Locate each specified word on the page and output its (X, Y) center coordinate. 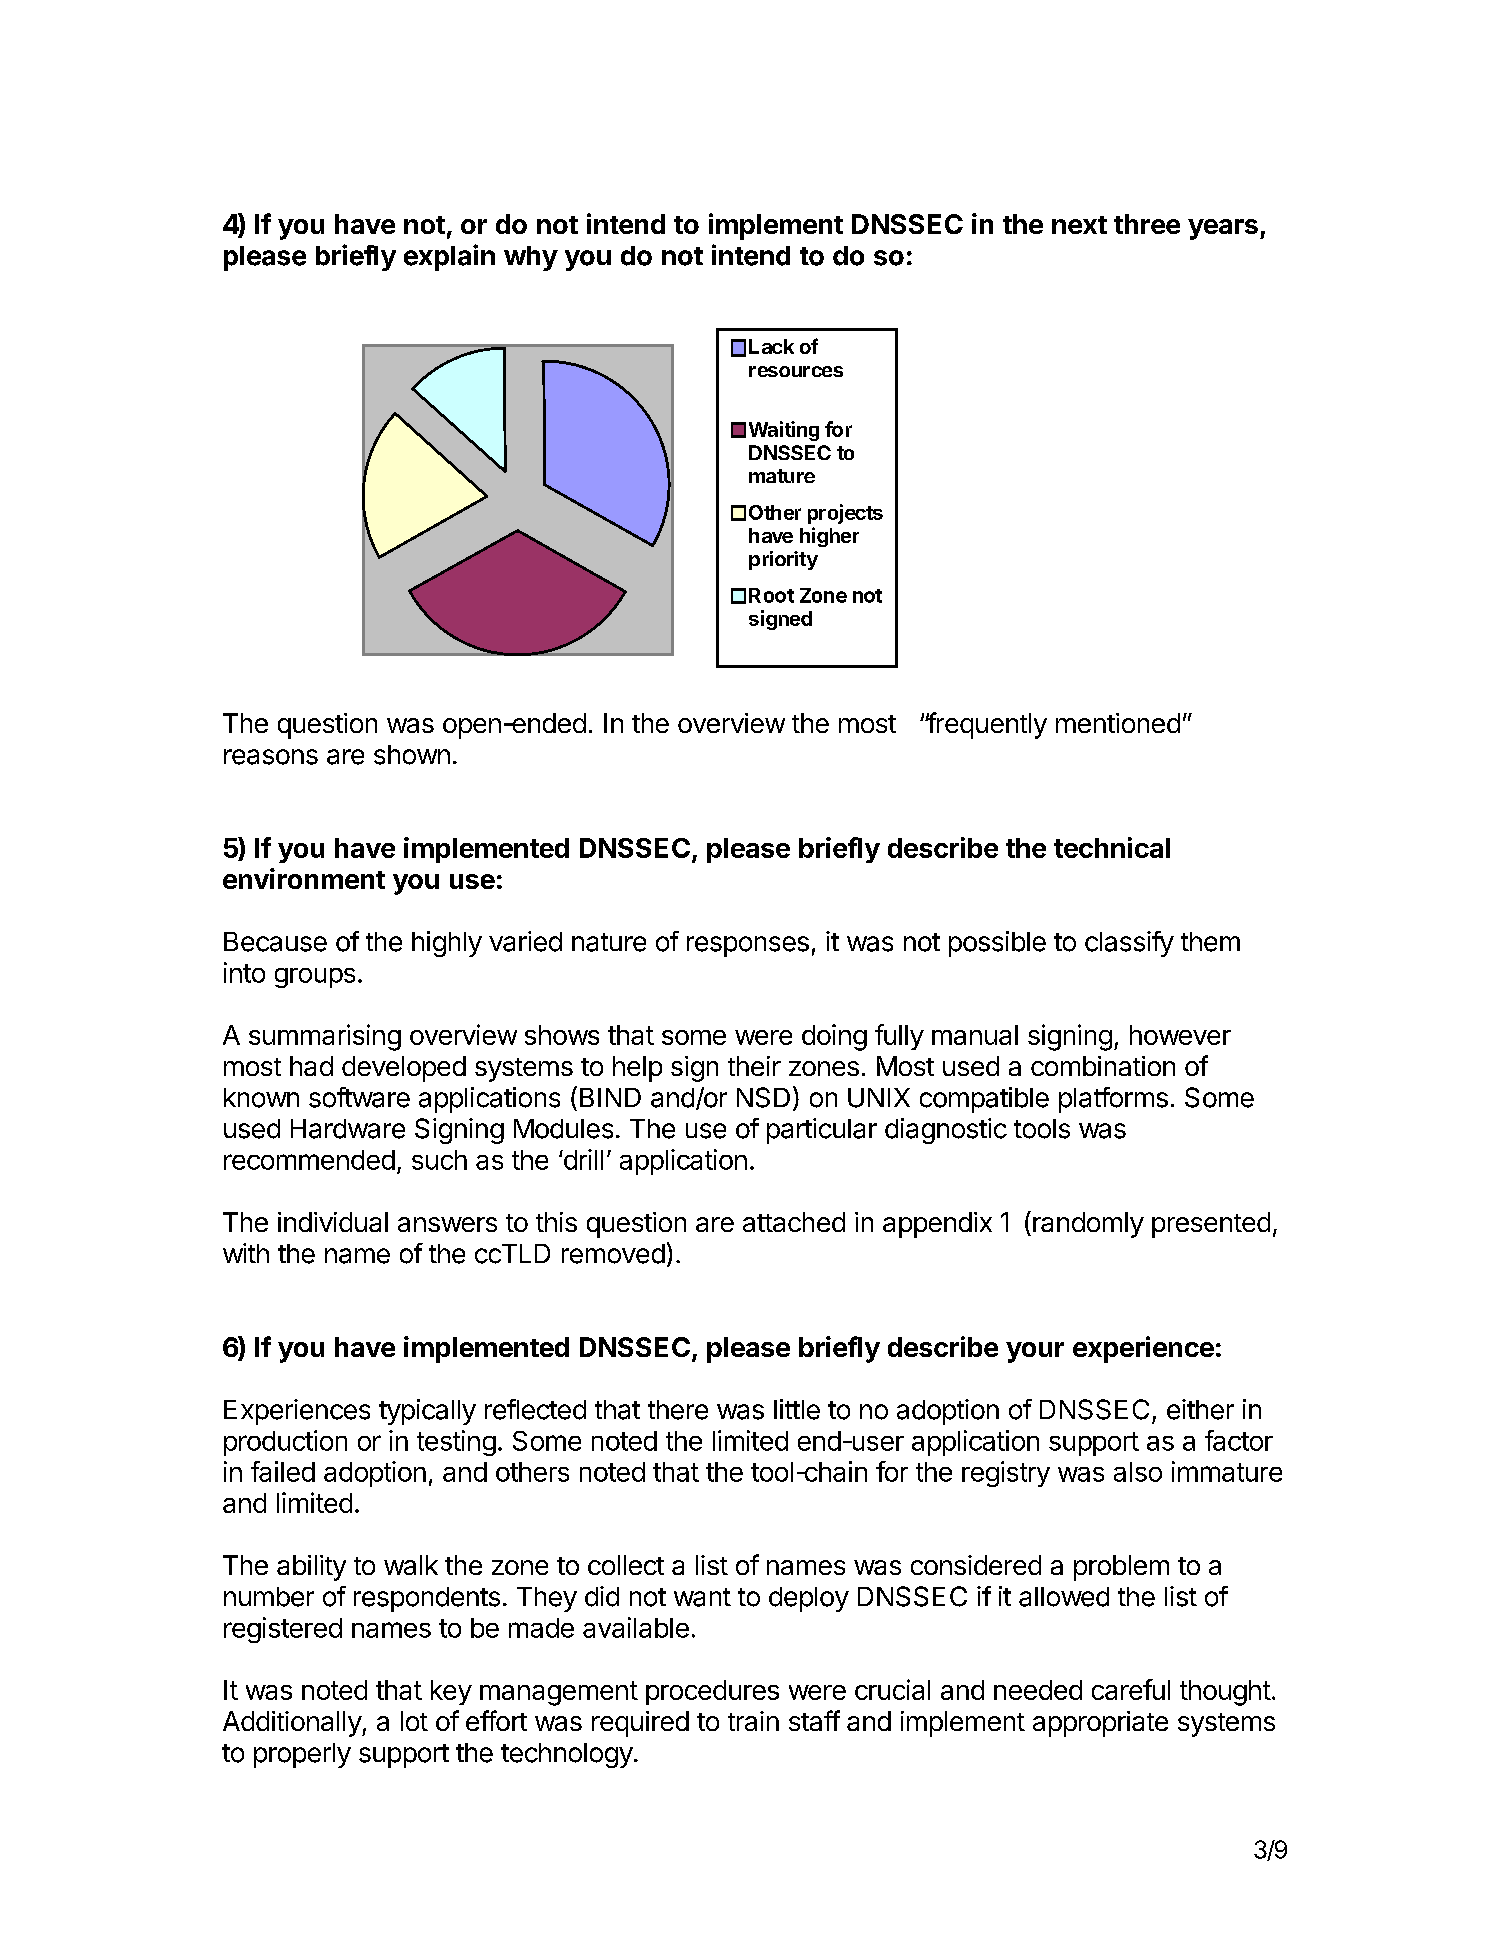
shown (412, 755)
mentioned (1118, 723)
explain (449, 257)
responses (748, 946)
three (1147, 224)
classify (1129, 944)
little (797, 1409)
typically (427, 1412)
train (753, 1721)
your (1035, 1352)
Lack (771, 346)
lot (414, 1721)
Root (771, 595)
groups (315, 978)
